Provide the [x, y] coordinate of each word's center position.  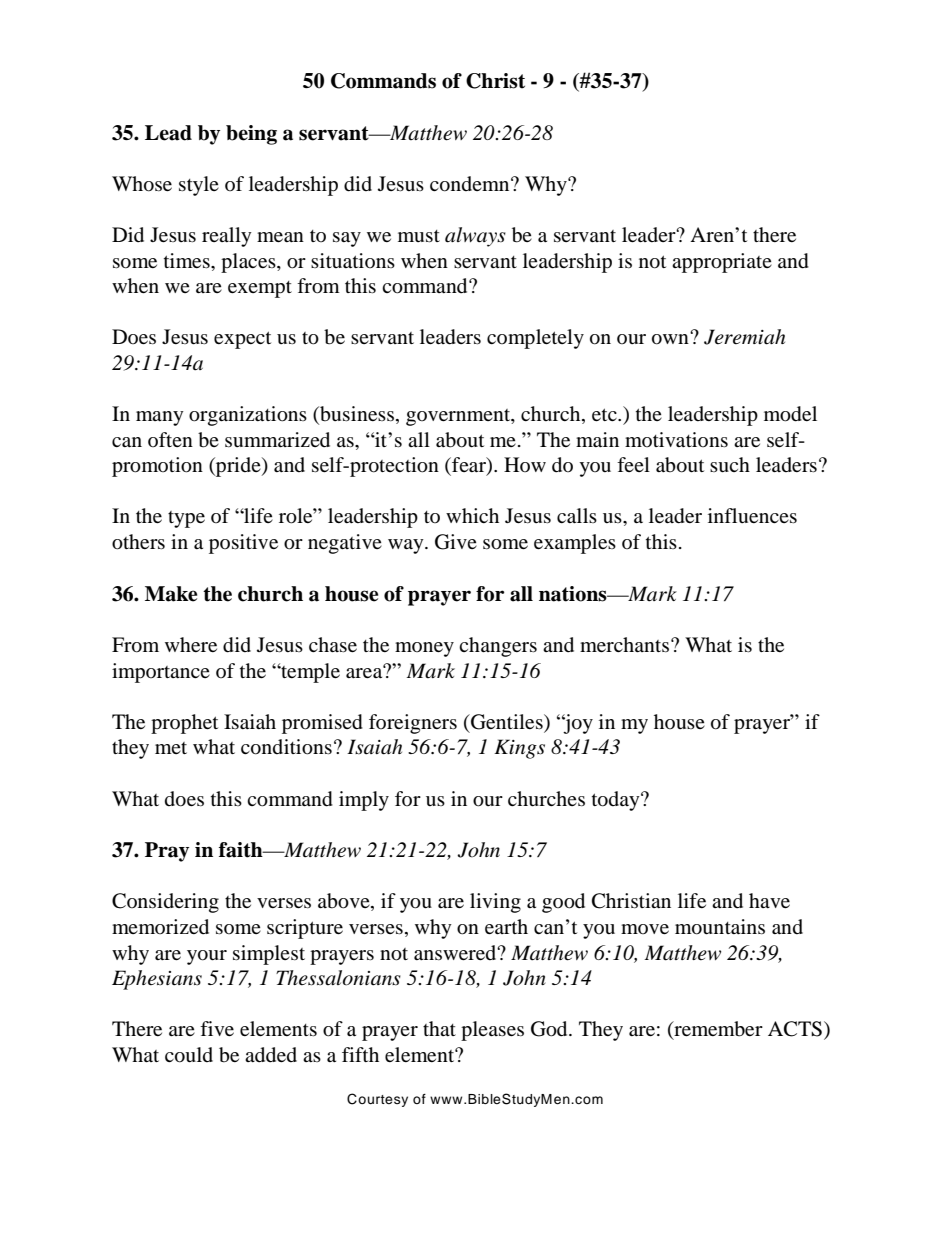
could [189, 1055]
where [191, 644]
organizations [248, 416]
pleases [492, 1031]
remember [717, 1030]
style [199, 186]
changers [498, 647]
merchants [624, 644]
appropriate [722, 263]
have [769, 900]
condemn [471, 184]
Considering [165, 903]
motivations [676, 439]
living [495, 903]
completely [535, 339]
